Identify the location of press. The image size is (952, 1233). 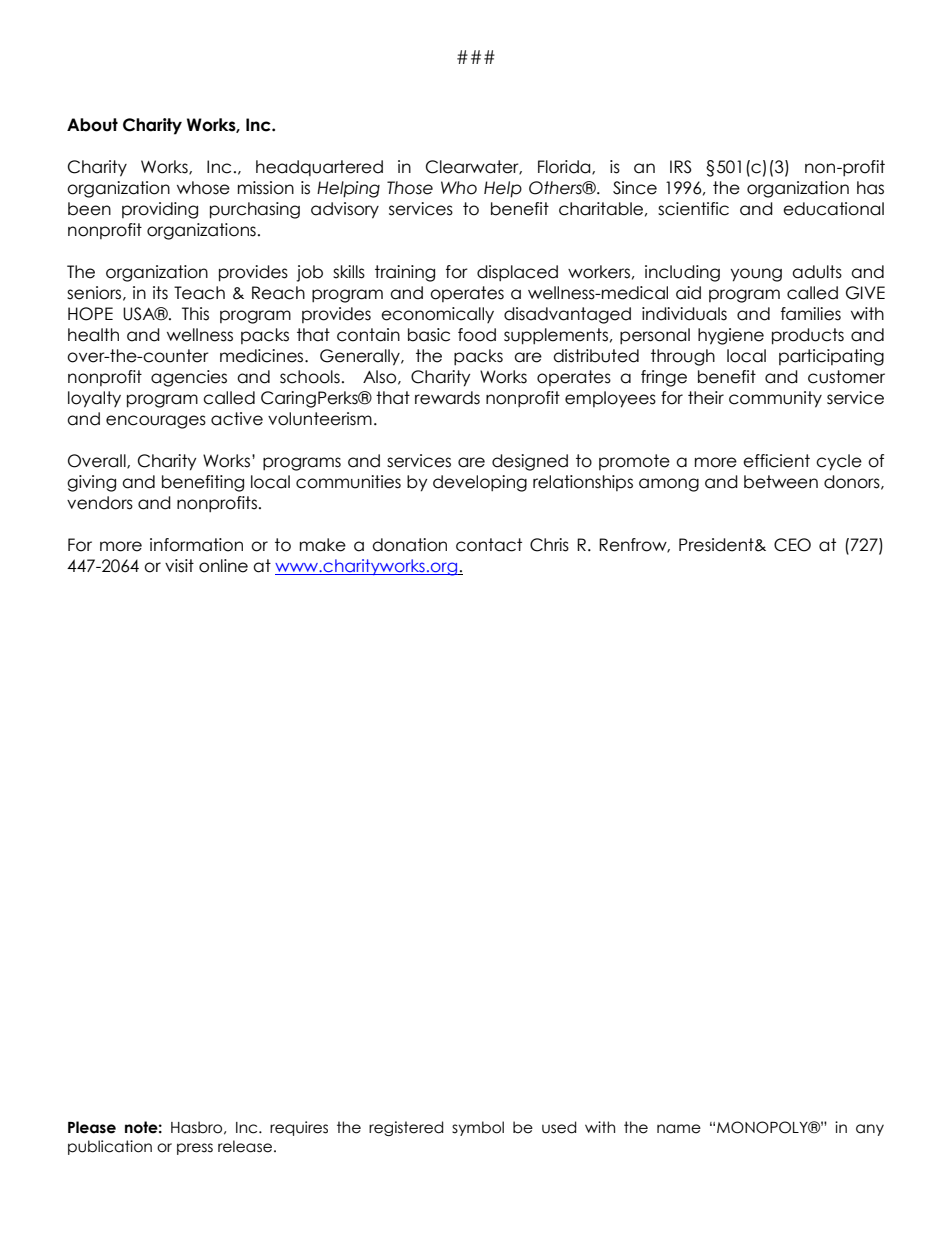
(195, 1149).
